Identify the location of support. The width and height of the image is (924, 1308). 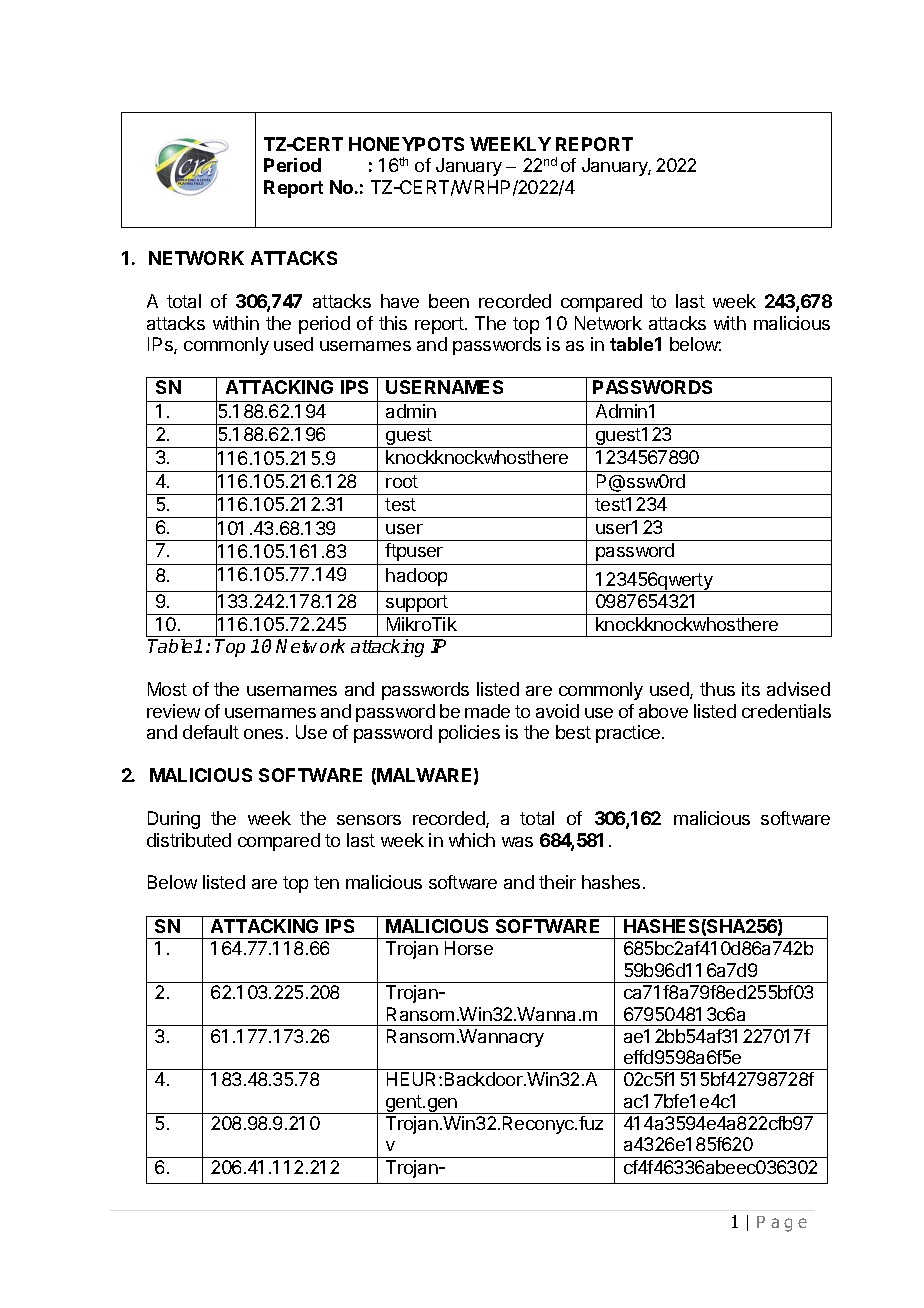
(417, 605).
